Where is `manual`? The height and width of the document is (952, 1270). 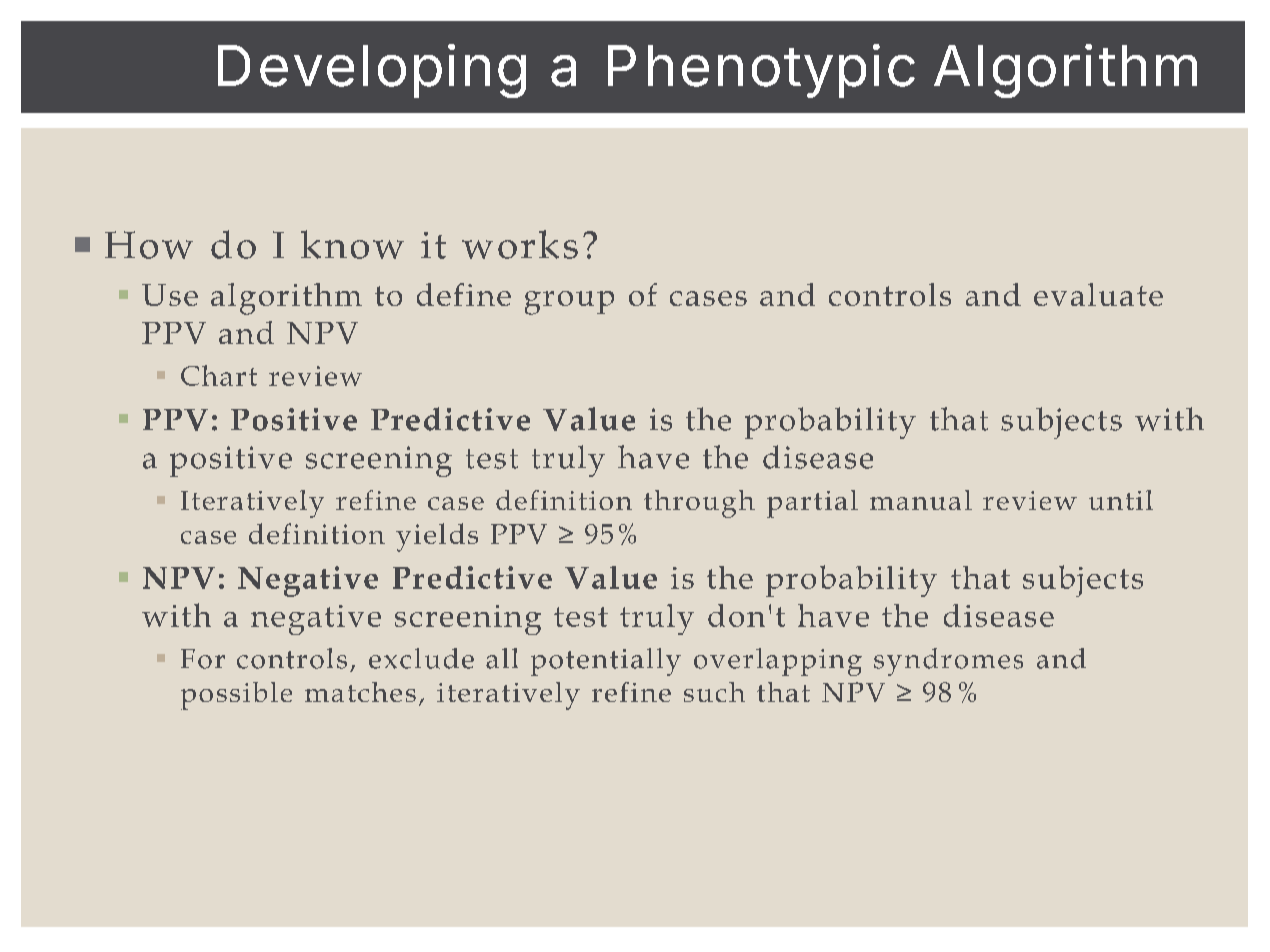
manual is located at coordinates (921, 500).
